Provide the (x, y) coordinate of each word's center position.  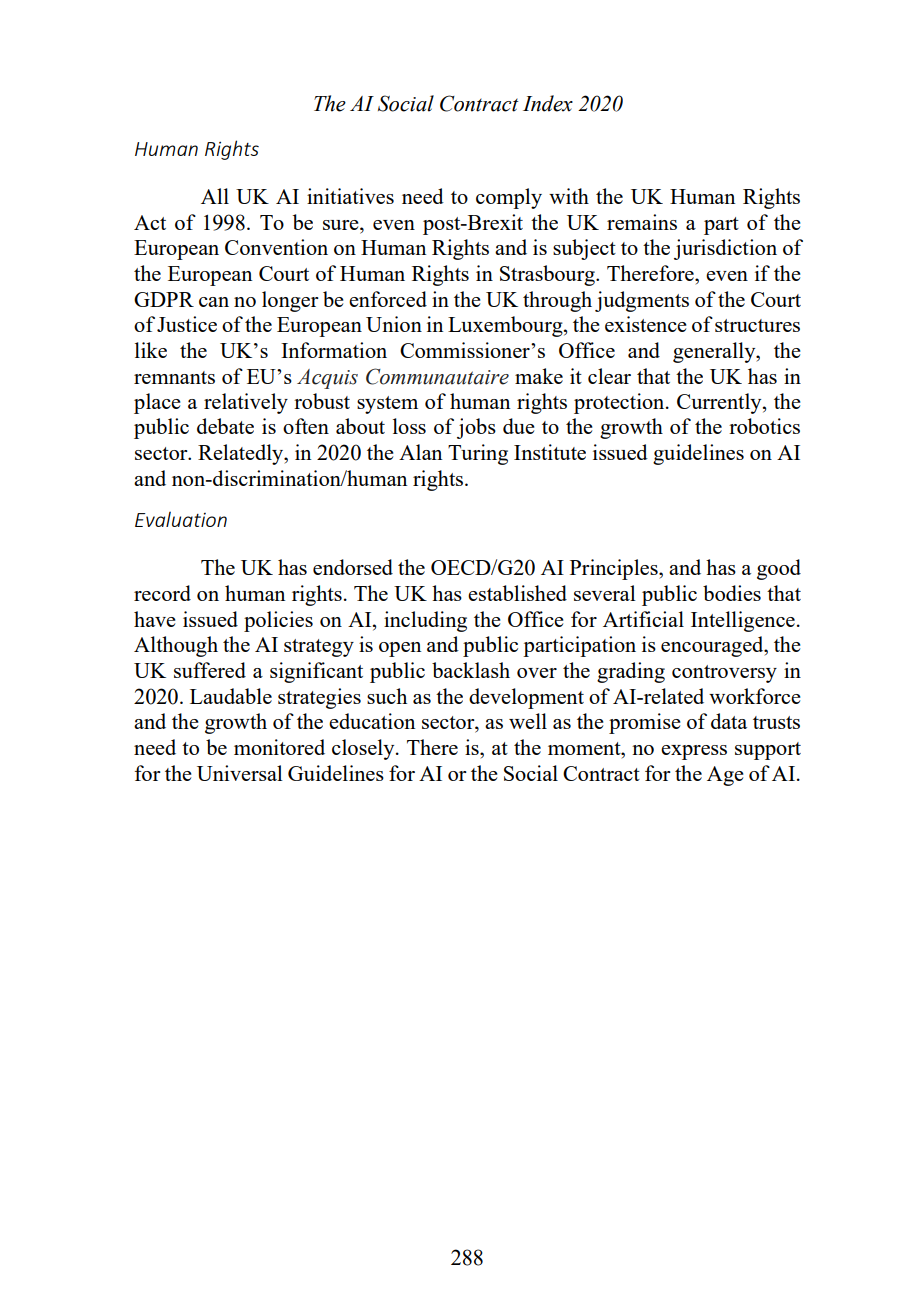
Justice (187, 324)
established (517, 593)
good (779, 569)
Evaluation (181, 519)
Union (394, 324)
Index (548, 103)
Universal (240, 773)
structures (757, 325)
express (694, 752)
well (528, 721)
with (569, 196)
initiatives (350, 196)
